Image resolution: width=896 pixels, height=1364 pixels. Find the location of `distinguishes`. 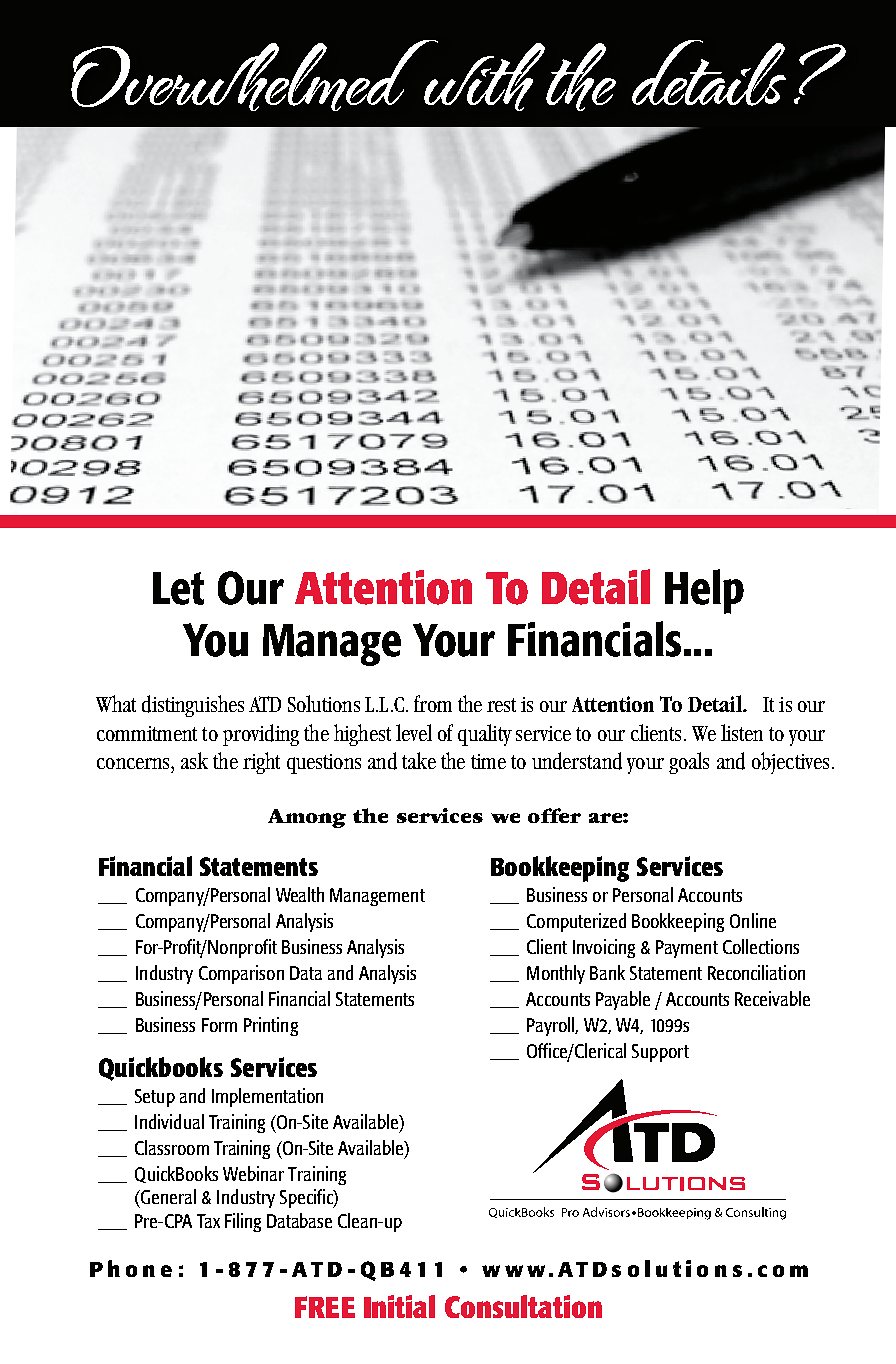

distinguishes is located at coordinates (193, 706).
